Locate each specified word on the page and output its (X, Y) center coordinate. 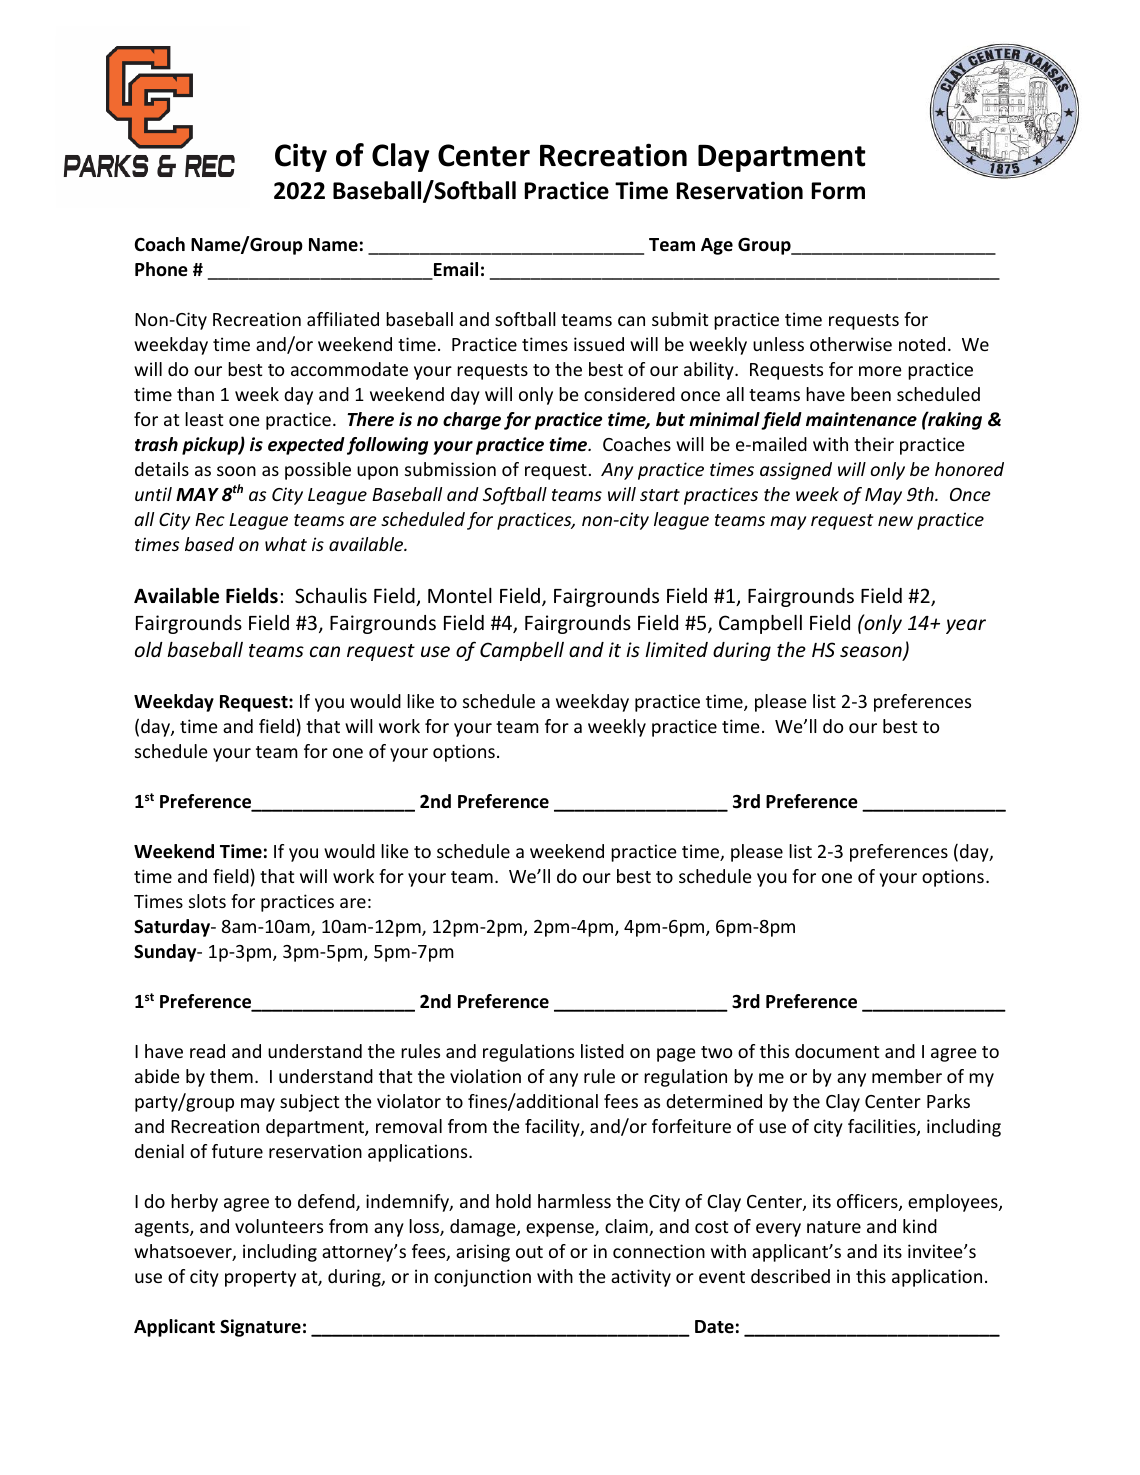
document (837, 1051)
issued (599, 344)
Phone (161, 269)
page (676, 1055)
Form (838, 191)
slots (207, 901)
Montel (460, 595)
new (895, 521)
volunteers (279, 1226)
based (209, 544)
